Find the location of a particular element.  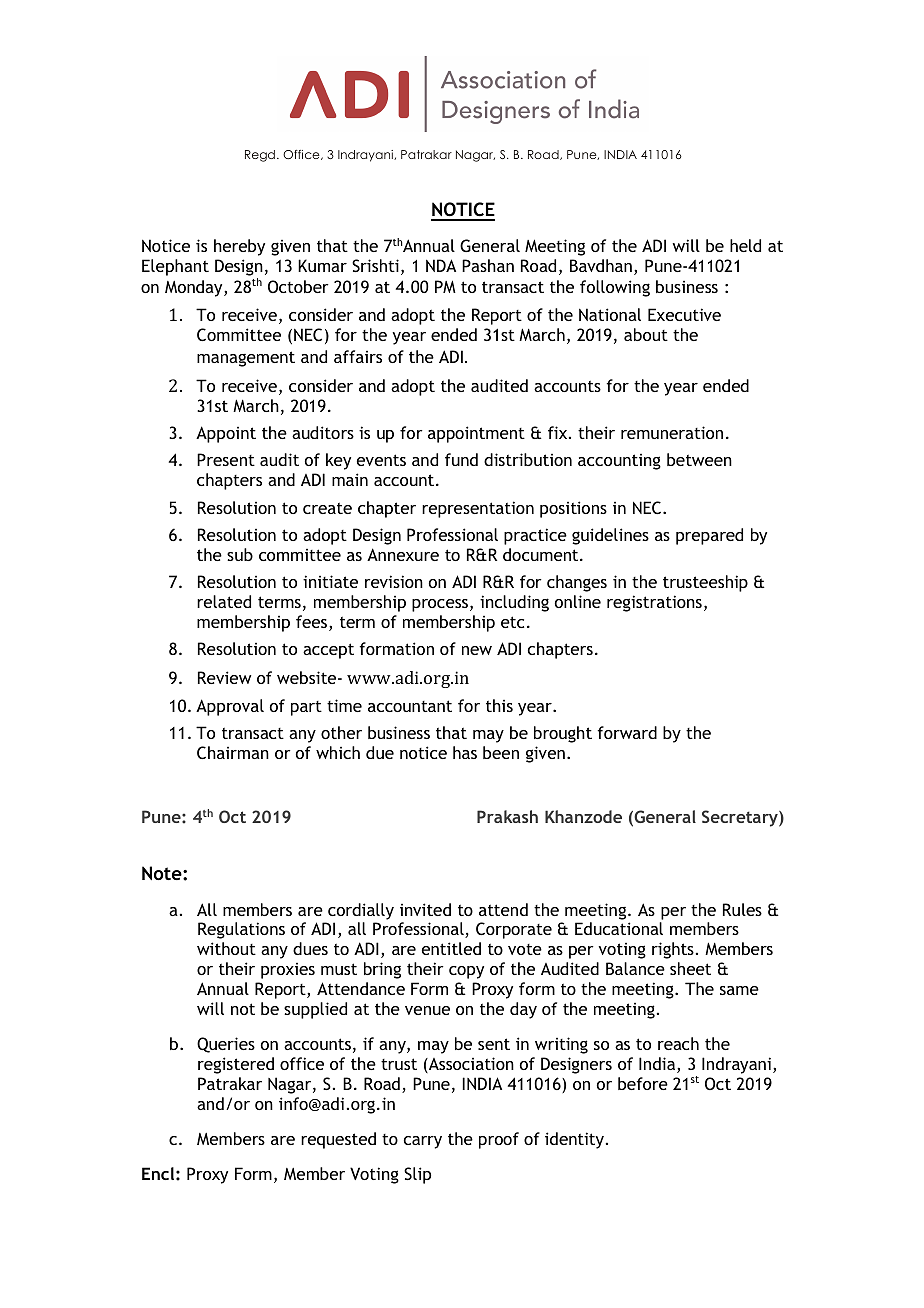

following is located at coordinates (615, 288).
